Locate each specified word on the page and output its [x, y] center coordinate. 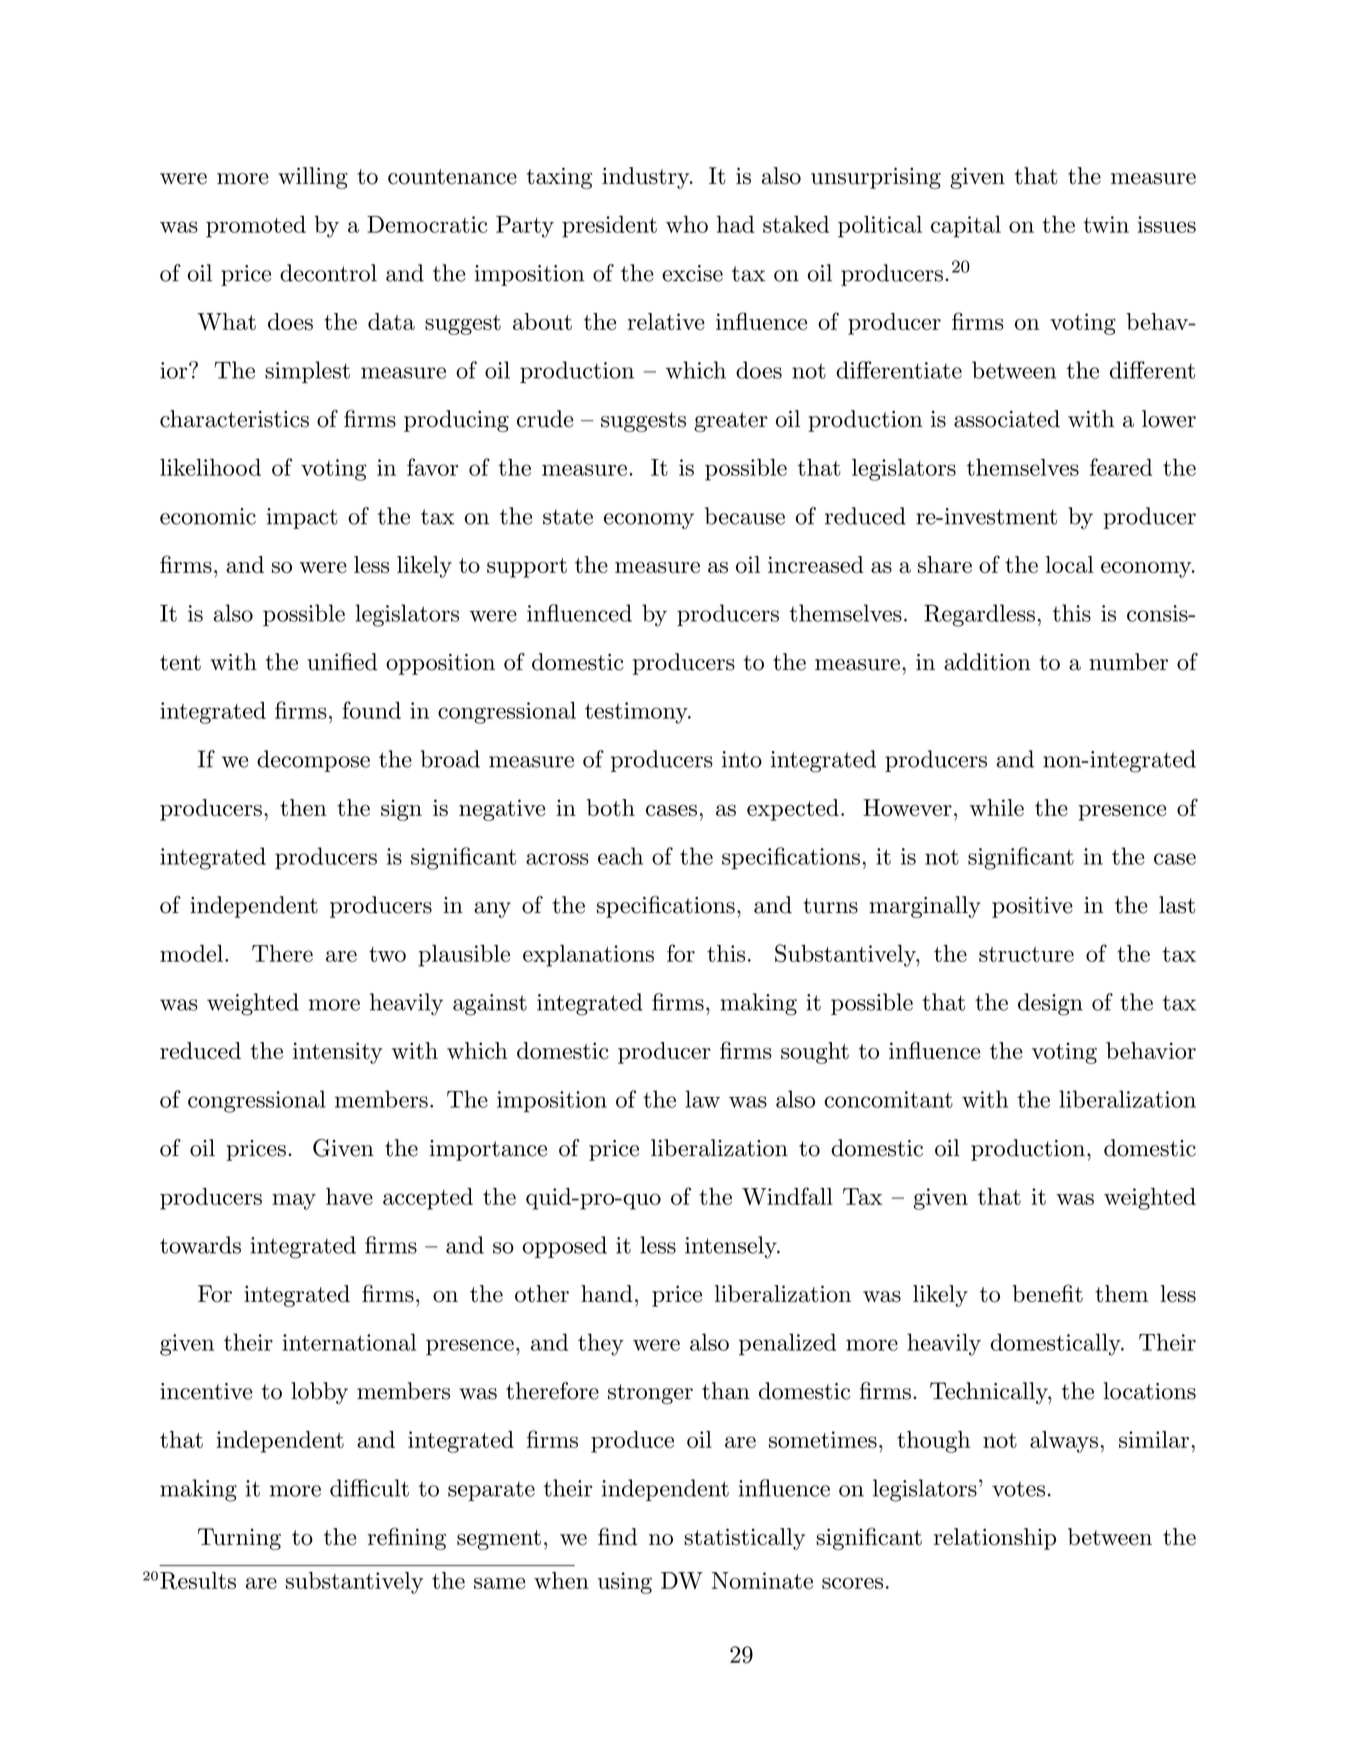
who [687, 224]
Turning [239, 1539]
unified [342, 662]
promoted [256, 227]
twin [1106, 224]
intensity [338, 1053]
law [702, 1099]
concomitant [888, 1099]
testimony [637, 713]
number [1128, 662]
